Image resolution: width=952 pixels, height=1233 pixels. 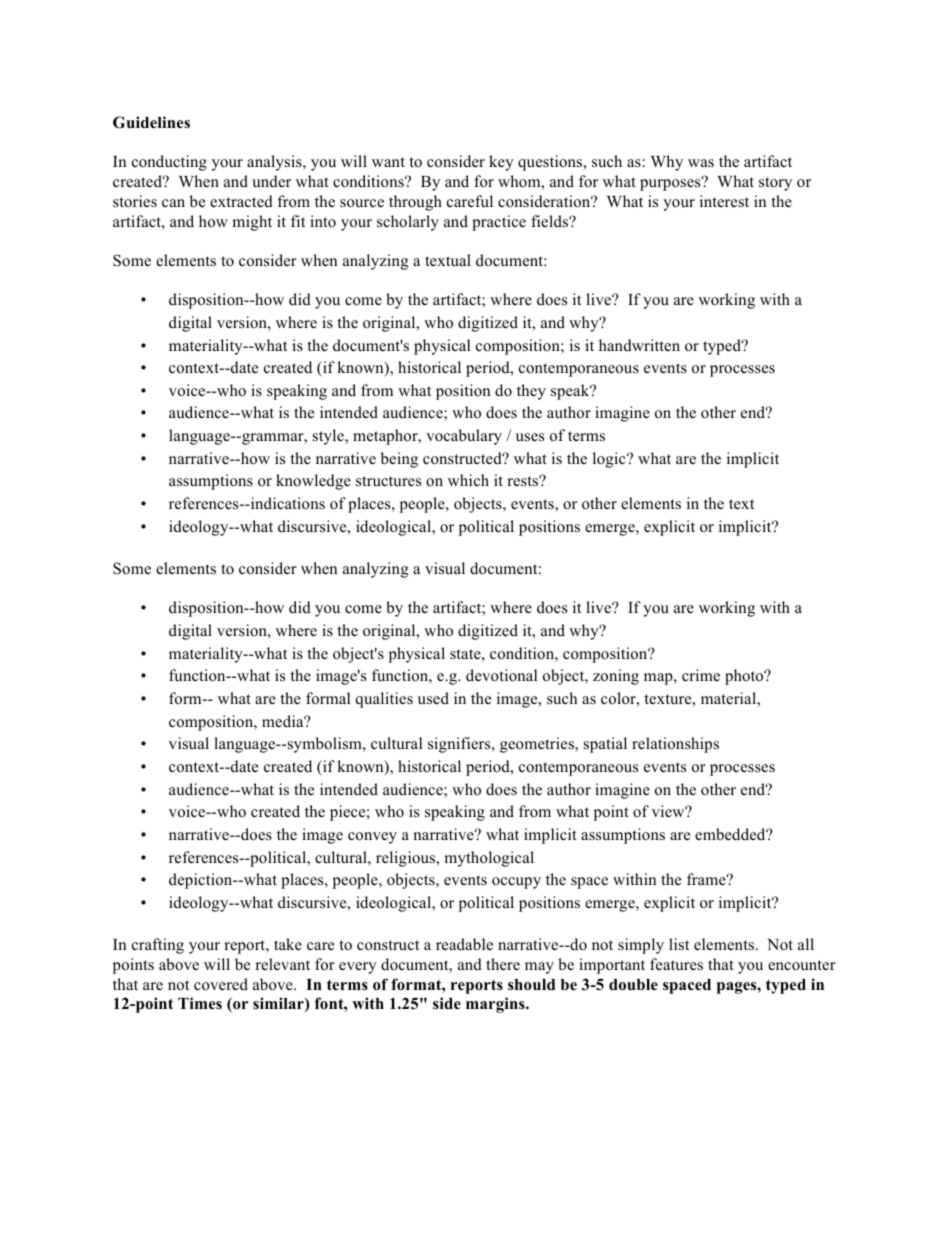 What do you see at coordinates (701, 163) in the screenshot?
I see `was` at bounding box center [701, 163].
